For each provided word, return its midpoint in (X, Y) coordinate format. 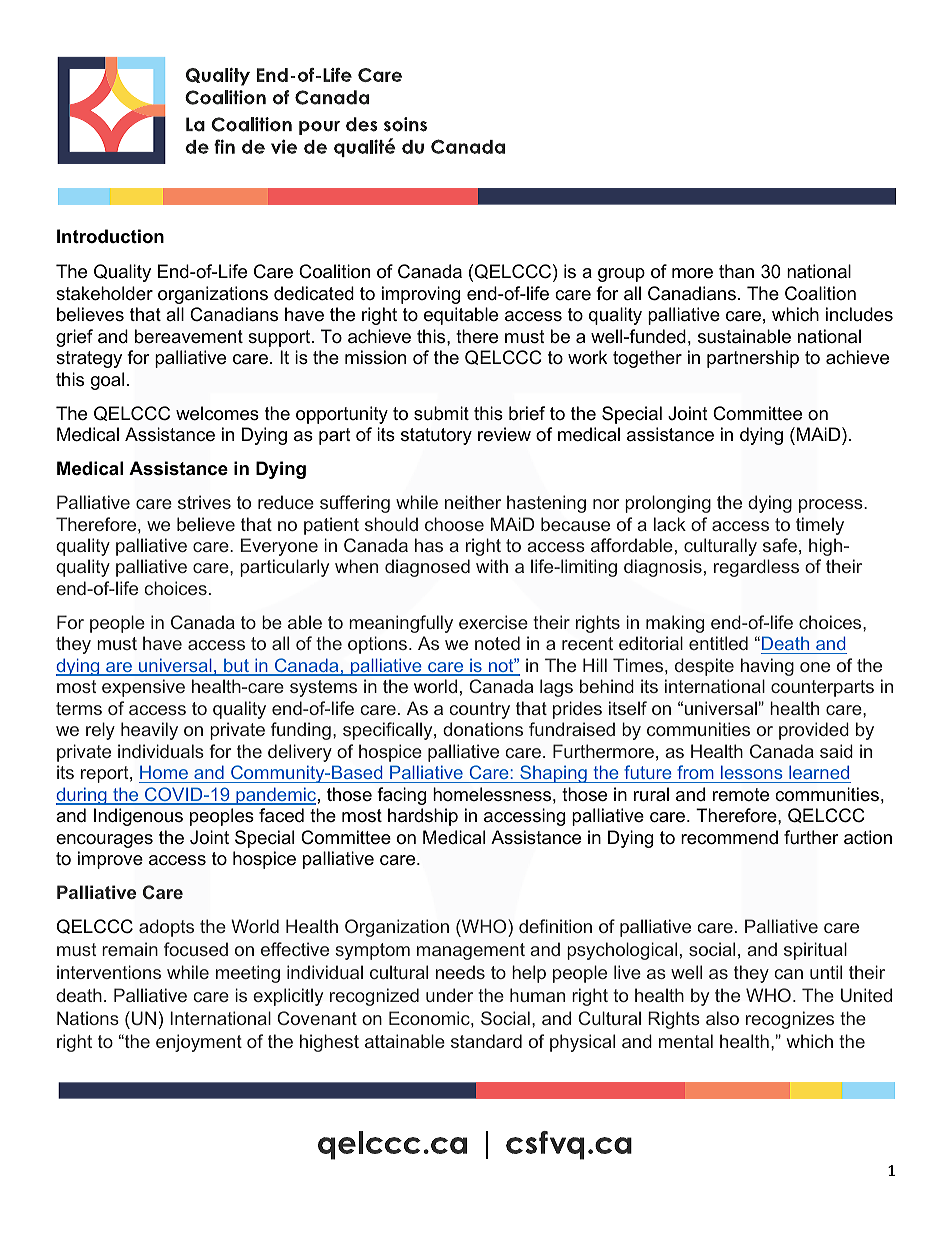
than (736, 271)
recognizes (790, 1020)
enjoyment (199, 1043)
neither (473, 502)
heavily (149, 731)
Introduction (110, 236)
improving (421, 295)
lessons (751, 772)
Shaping (553, 774)
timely (820, 526)
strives (204, 502)
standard (486, 1041)
